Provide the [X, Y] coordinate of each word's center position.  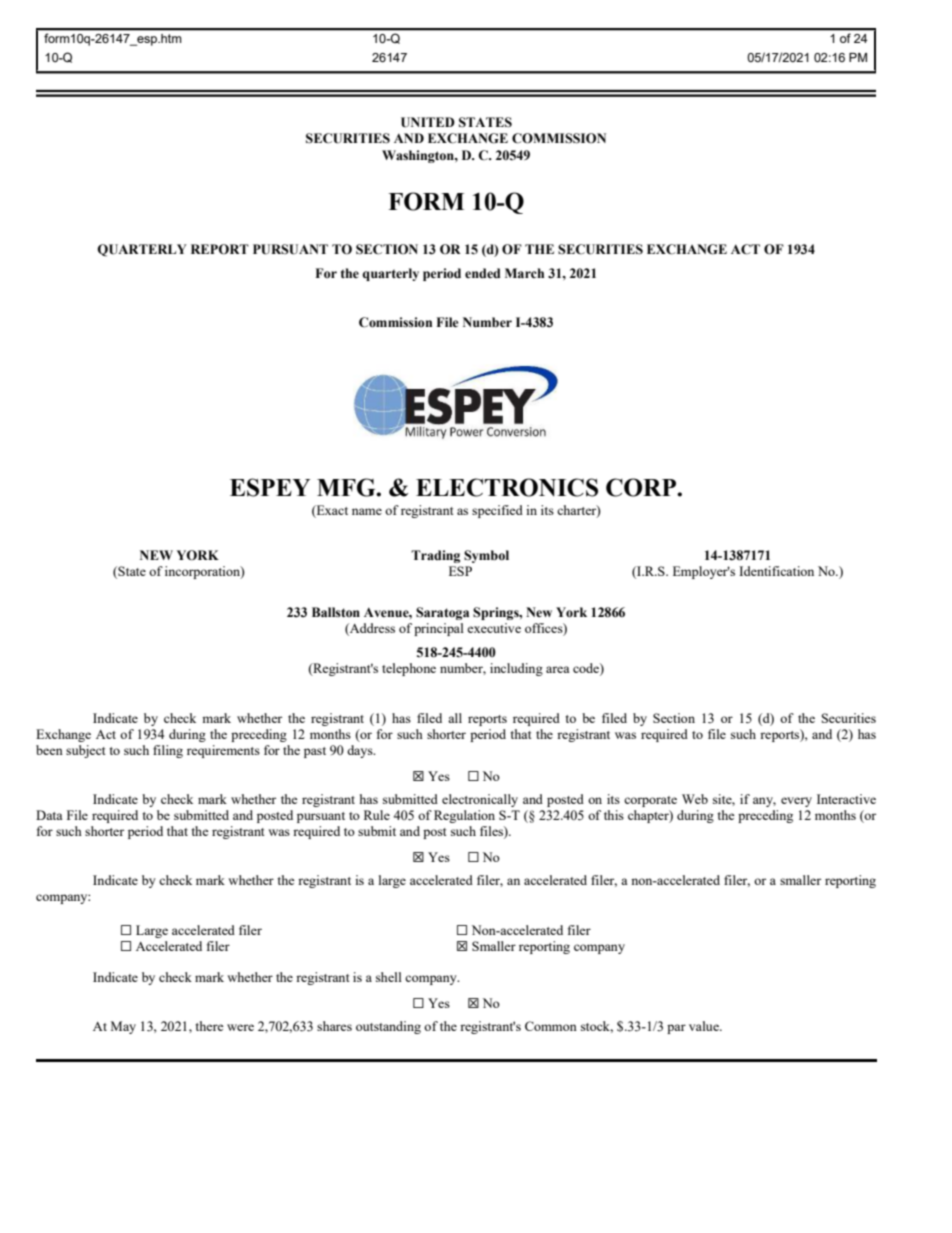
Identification [776, 571]
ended [483, 273]
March [524, 273]
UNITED [428, 122]
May [123, 1027]
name [367, 511]
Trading [435, 556]
